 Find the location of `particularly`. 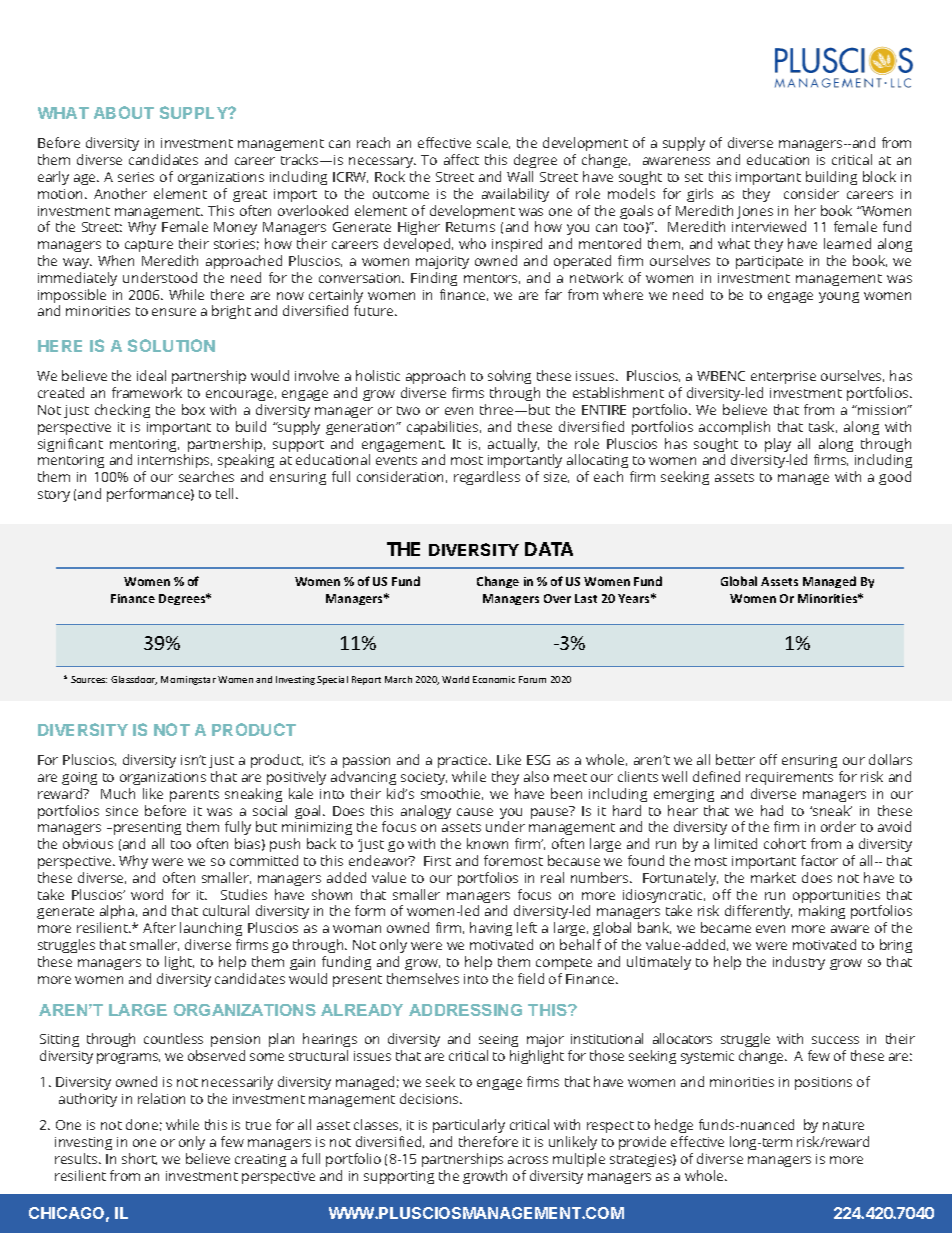

particularly is located at coordinates (469, 1128).
